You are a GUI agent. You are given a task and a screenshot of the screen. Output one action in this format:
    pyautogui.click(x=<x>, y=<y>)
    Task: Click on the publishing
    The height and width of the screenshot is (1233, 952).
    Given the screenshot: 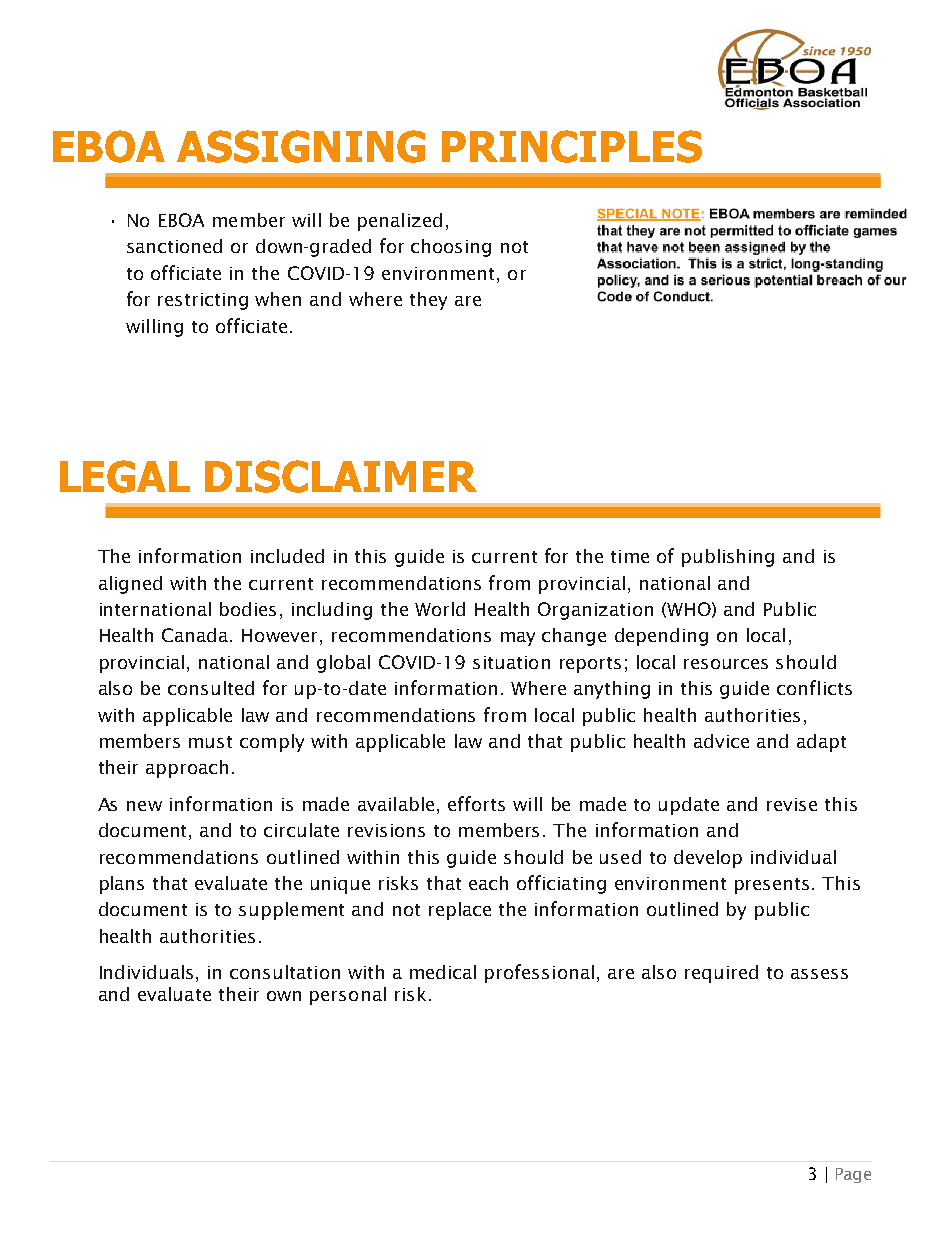 What is the action you would take?
    pyautogui.click(x=728, y=558)
